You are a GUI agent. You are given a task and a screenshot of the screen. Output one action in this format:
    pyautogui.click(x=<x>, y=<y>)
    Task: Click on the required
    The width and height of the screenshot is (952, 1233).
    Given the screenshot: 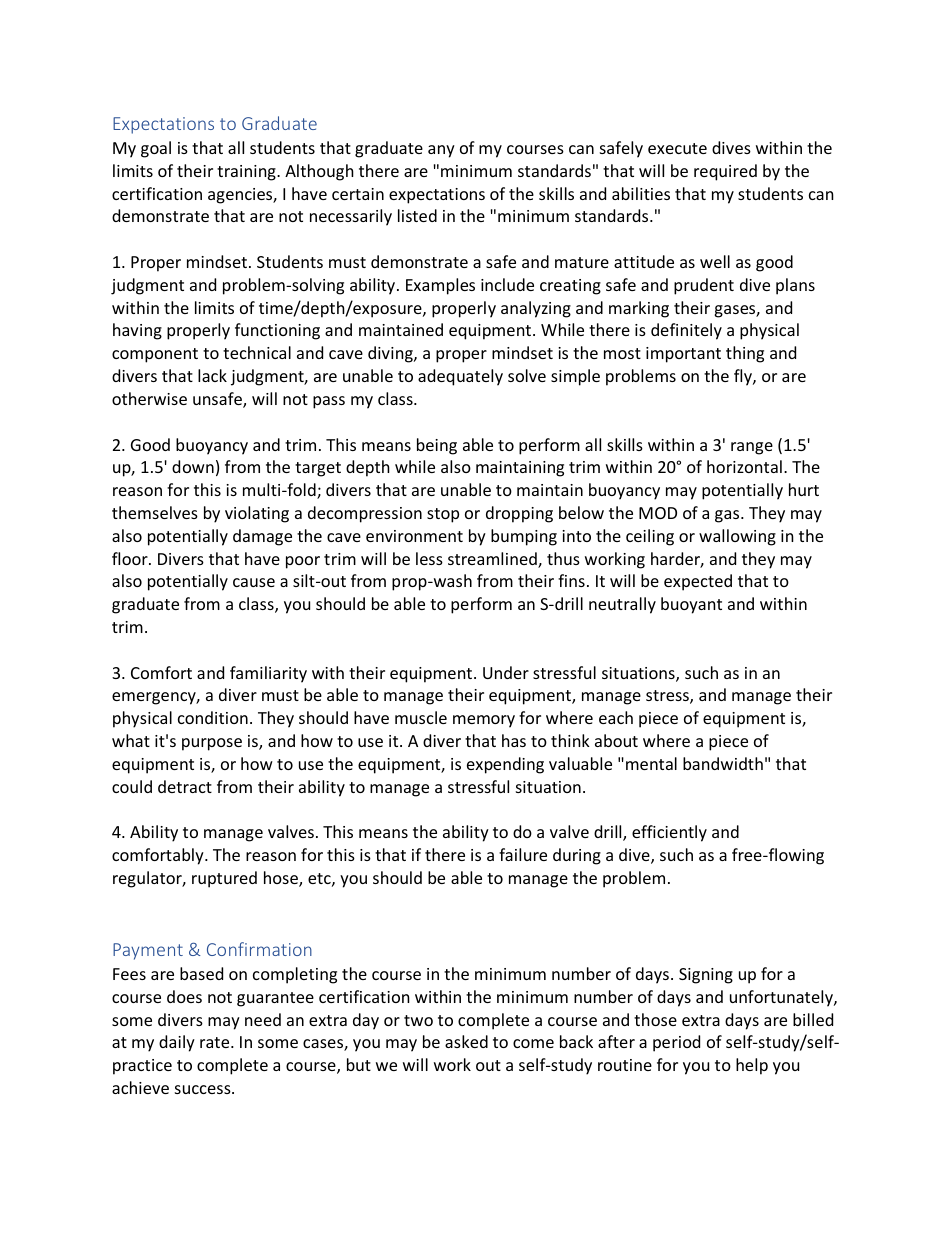 What is the action you would take?
    pyautogui.click(x=725, y=172)
